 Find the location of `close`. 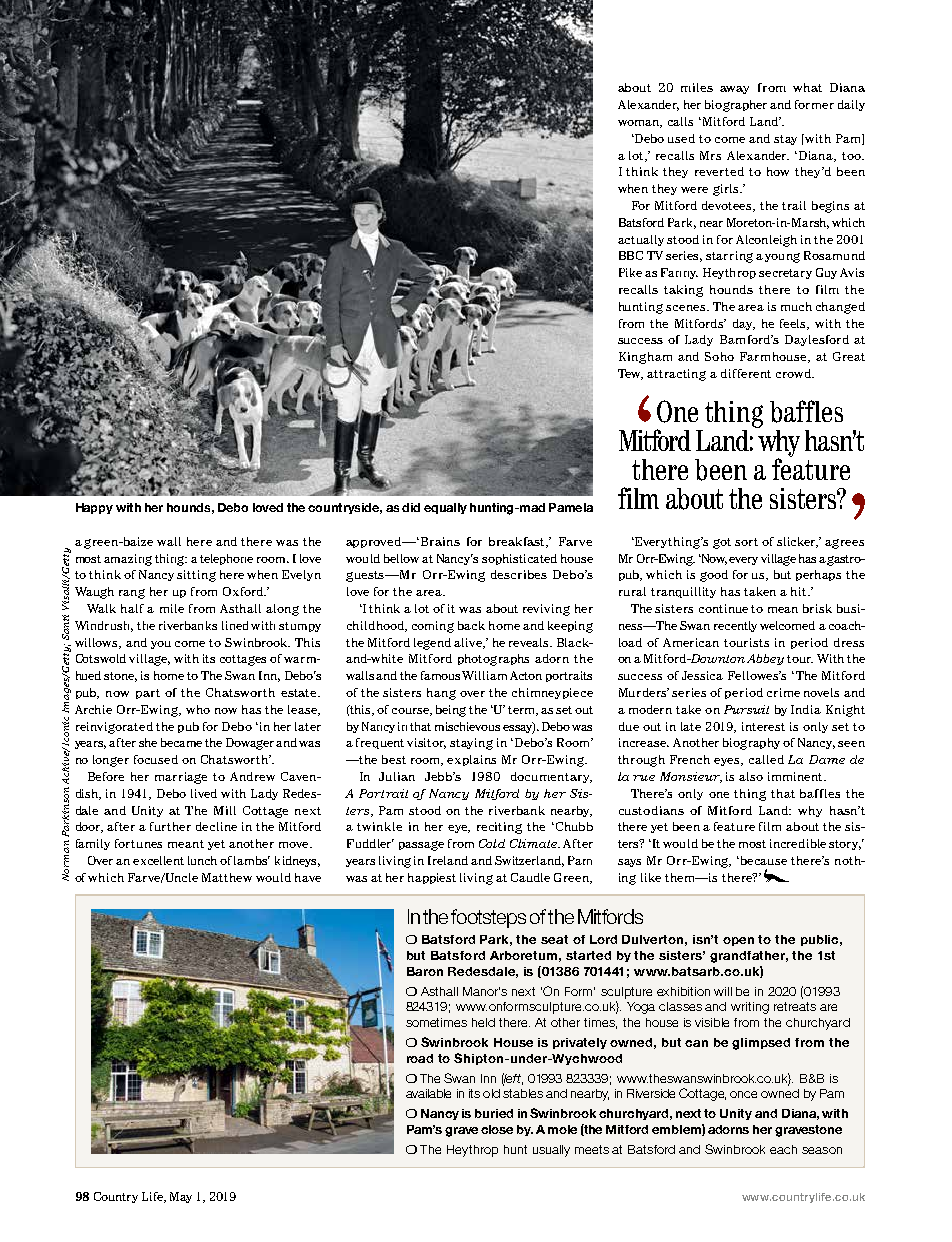

close is located at coordinates (497, 1129).
